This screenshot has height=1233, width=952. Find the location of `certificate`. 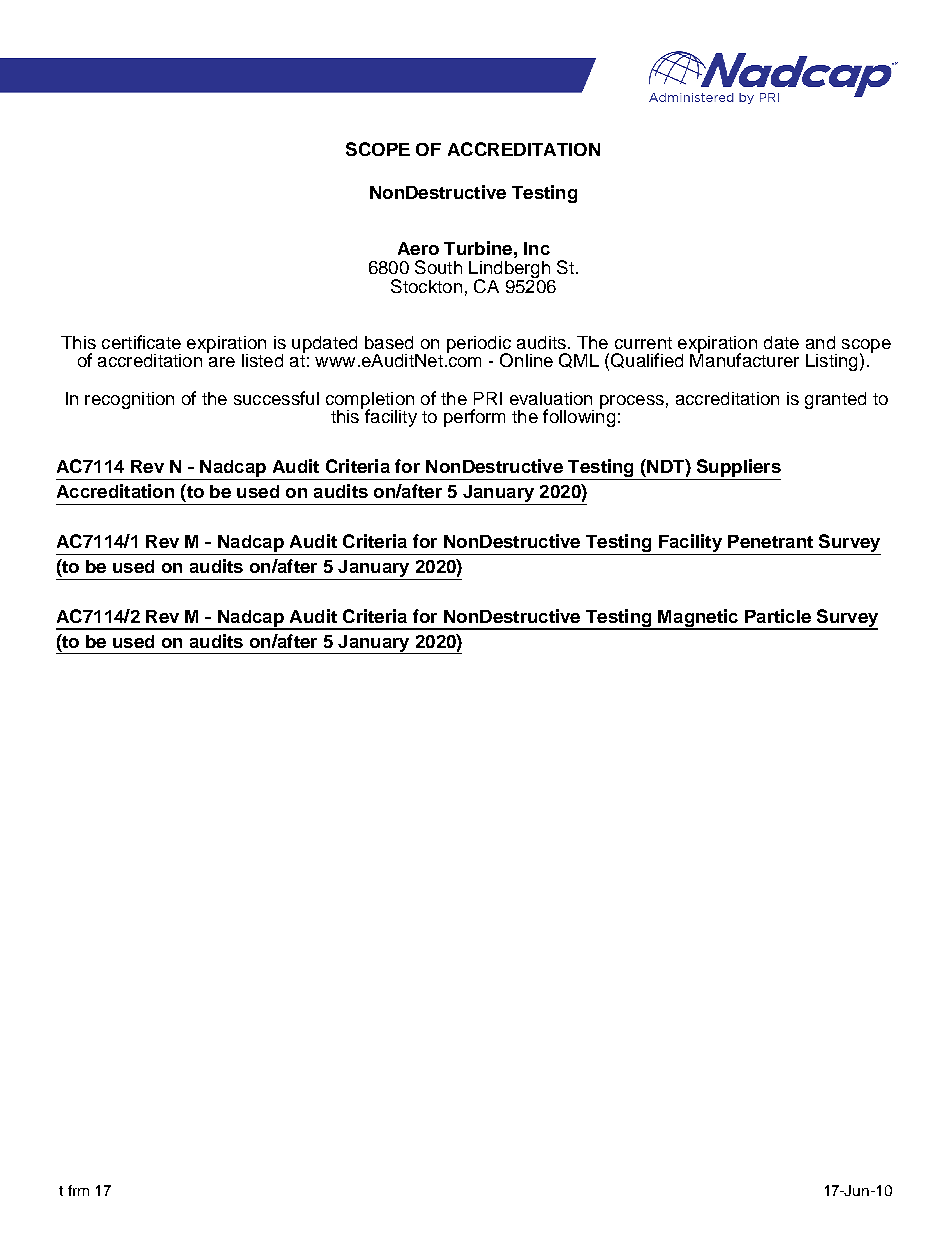

certificate is located at coordinates (141, 342).
